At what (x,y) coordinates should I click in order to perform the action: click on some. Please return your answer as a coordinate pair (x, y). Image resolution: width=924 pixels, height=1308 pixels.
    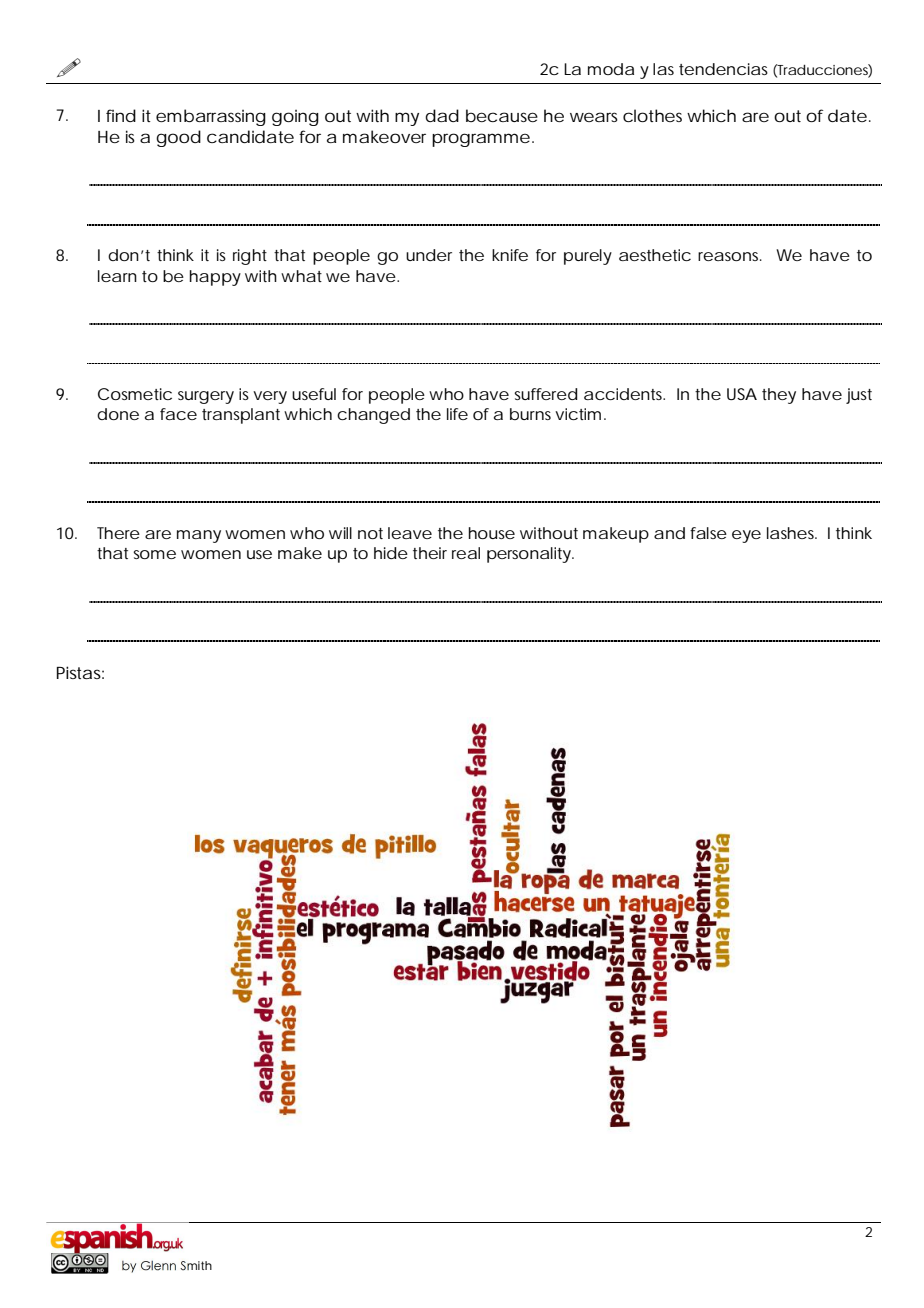
    Looking at the image, I should click on (154, 554).
